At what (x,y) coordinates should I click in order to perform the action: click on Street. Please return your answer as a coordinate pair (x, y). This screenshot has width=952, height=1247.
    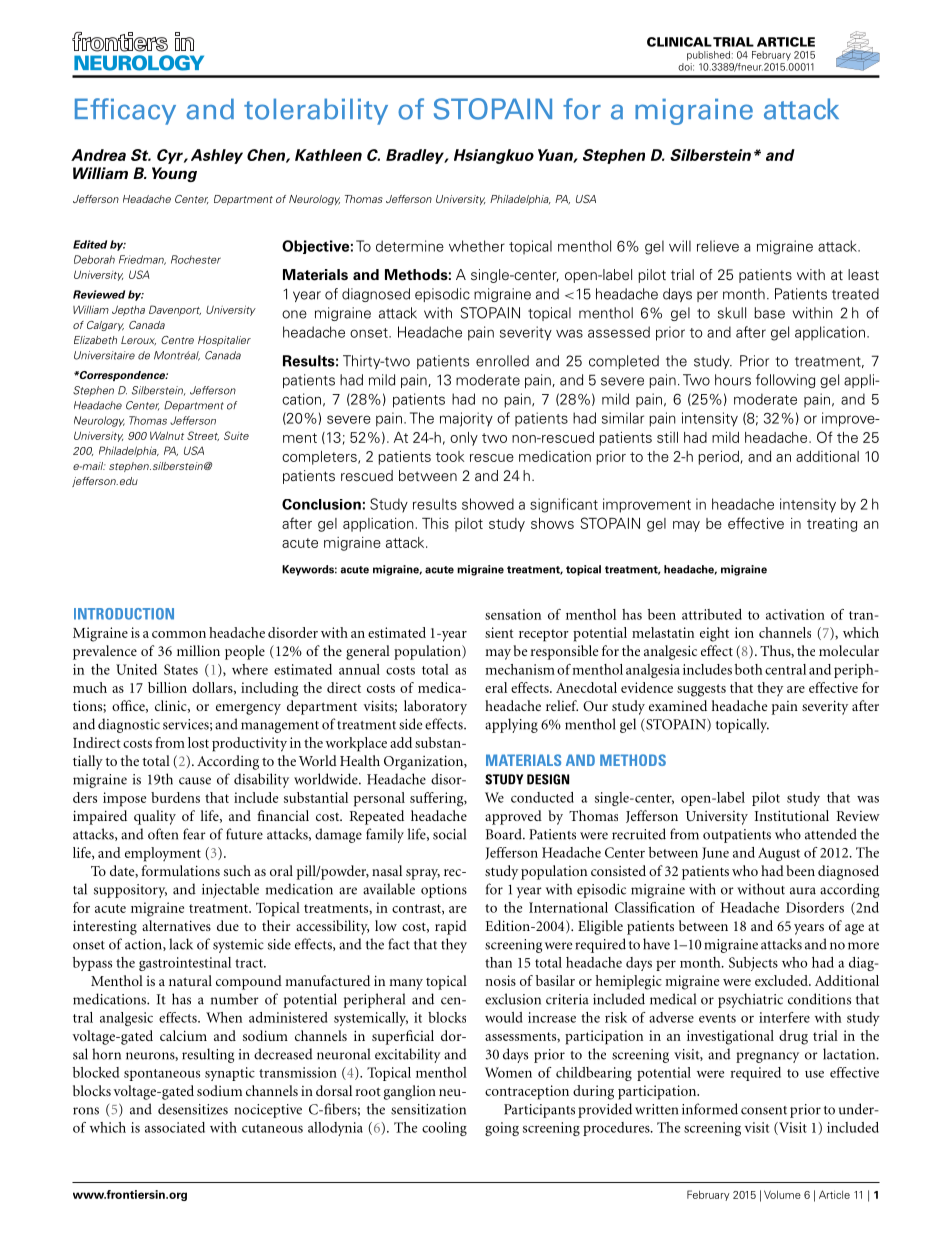
    Looking at the image, I should click on (203, 436).
